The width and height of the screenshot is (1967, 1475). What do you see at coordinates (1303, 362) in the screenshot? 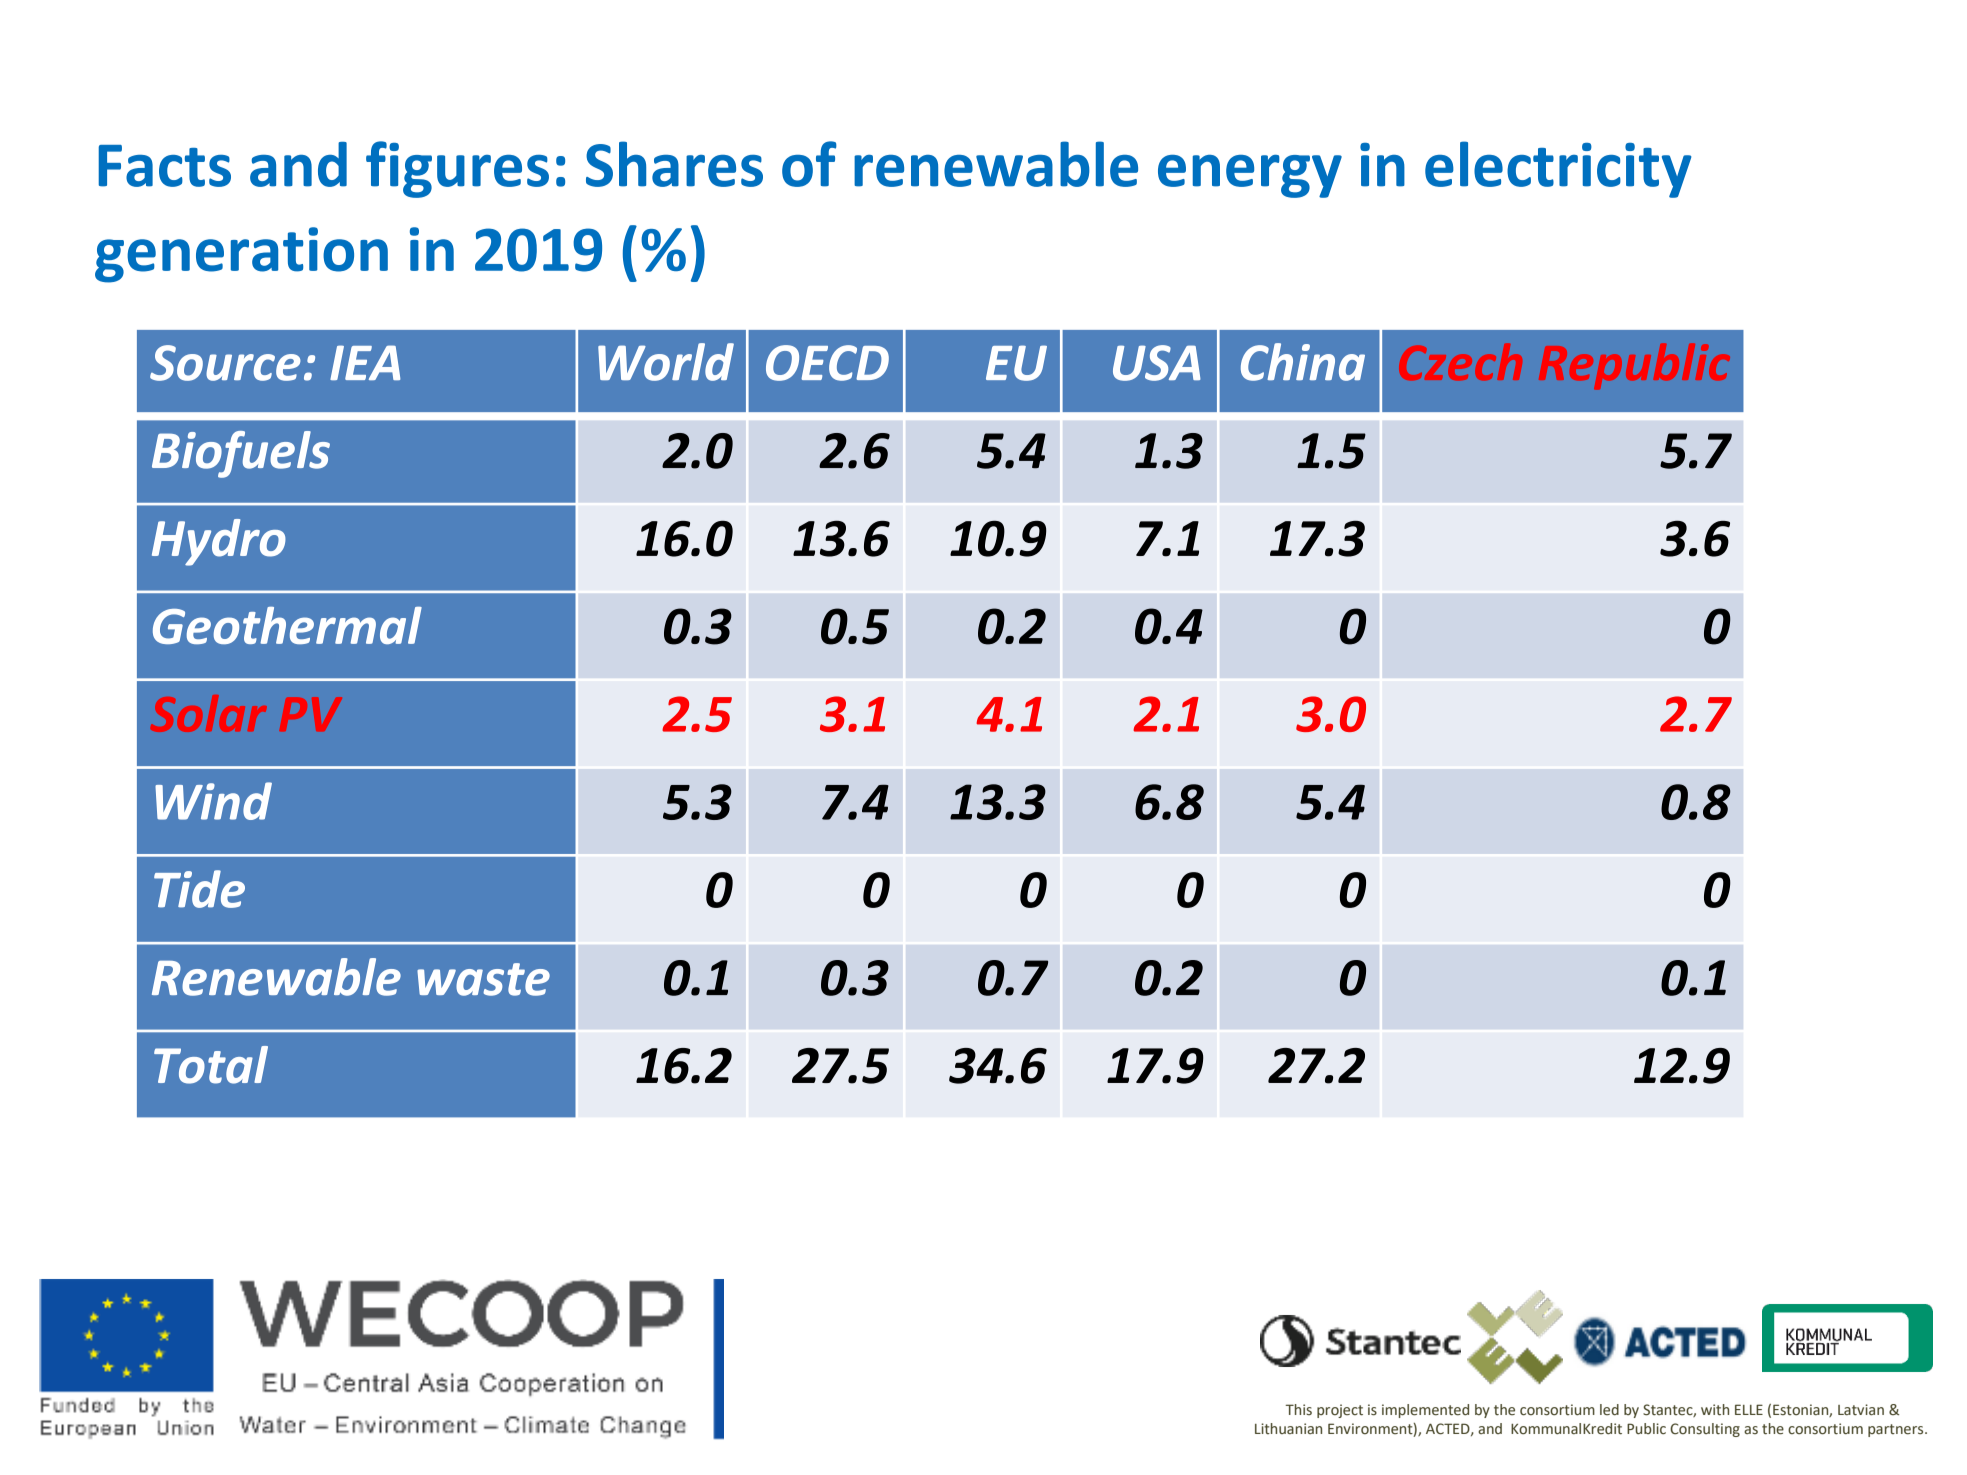
I see `China` at bounding box center [1303, 362].
